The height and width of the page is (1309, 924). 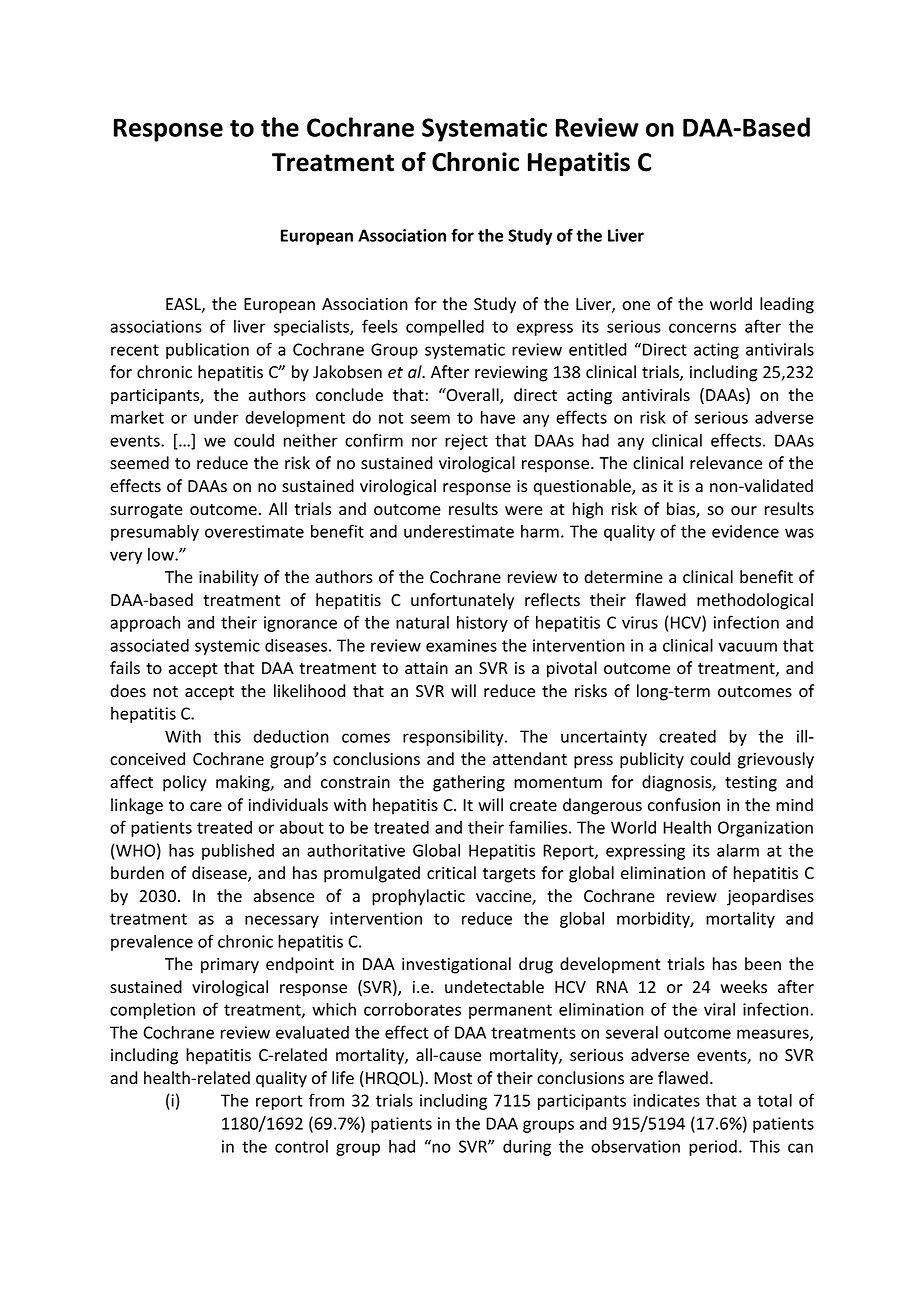 I want to click on control, so click(x=301, y=1146).
